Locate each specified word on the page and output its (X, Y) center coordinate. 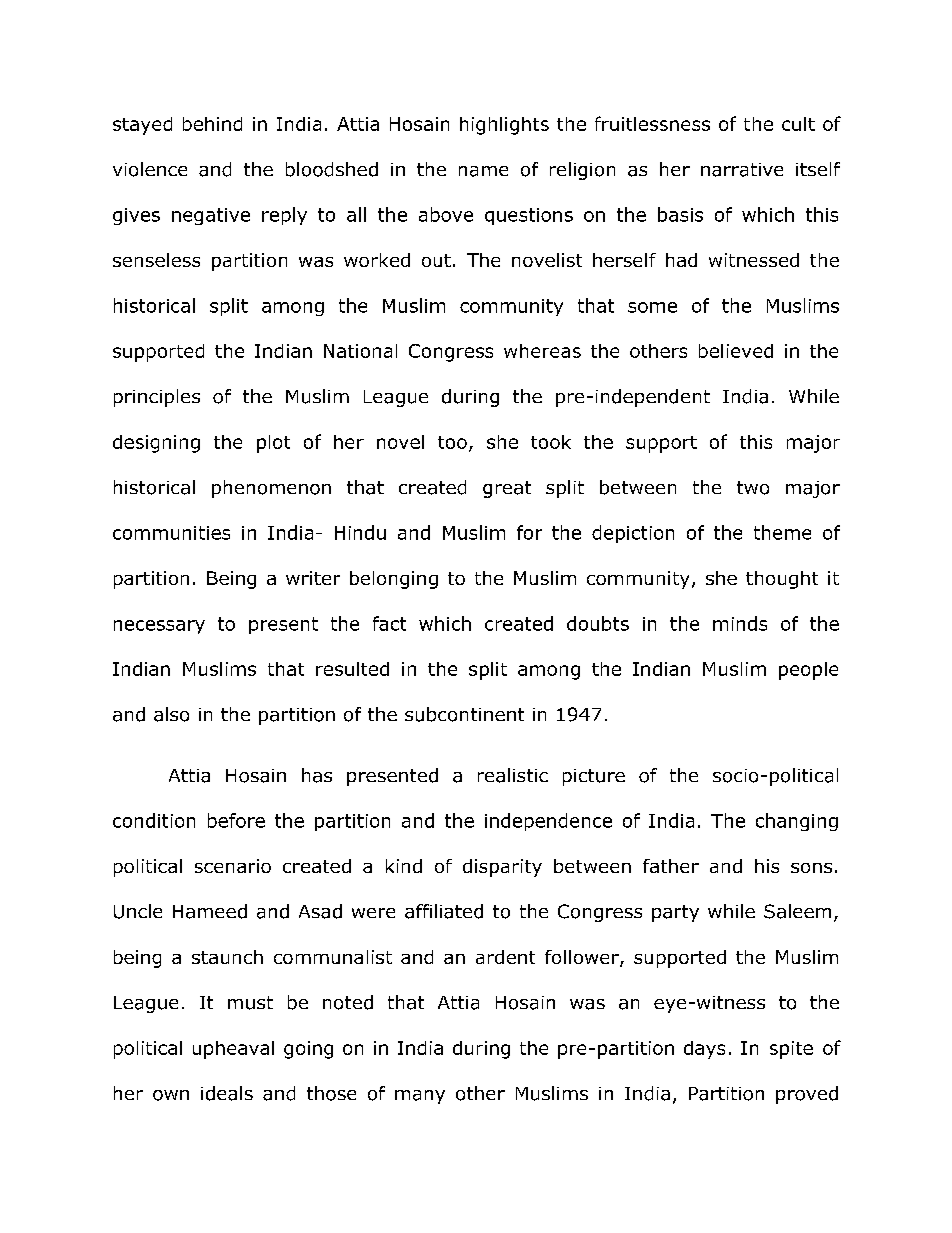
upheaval (233, 1050)
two (753, 488)
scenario (233, 866)
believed (736, 351)
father (671, 866)
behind (212, 124)
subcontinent (464, 714)
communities (171, 533)
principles (157, 398)
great (507, 489)
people (808, 671)
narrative (742, 170)
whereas (542, 351)
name (483, 171)
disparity (502, 868)
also (171, 714)
